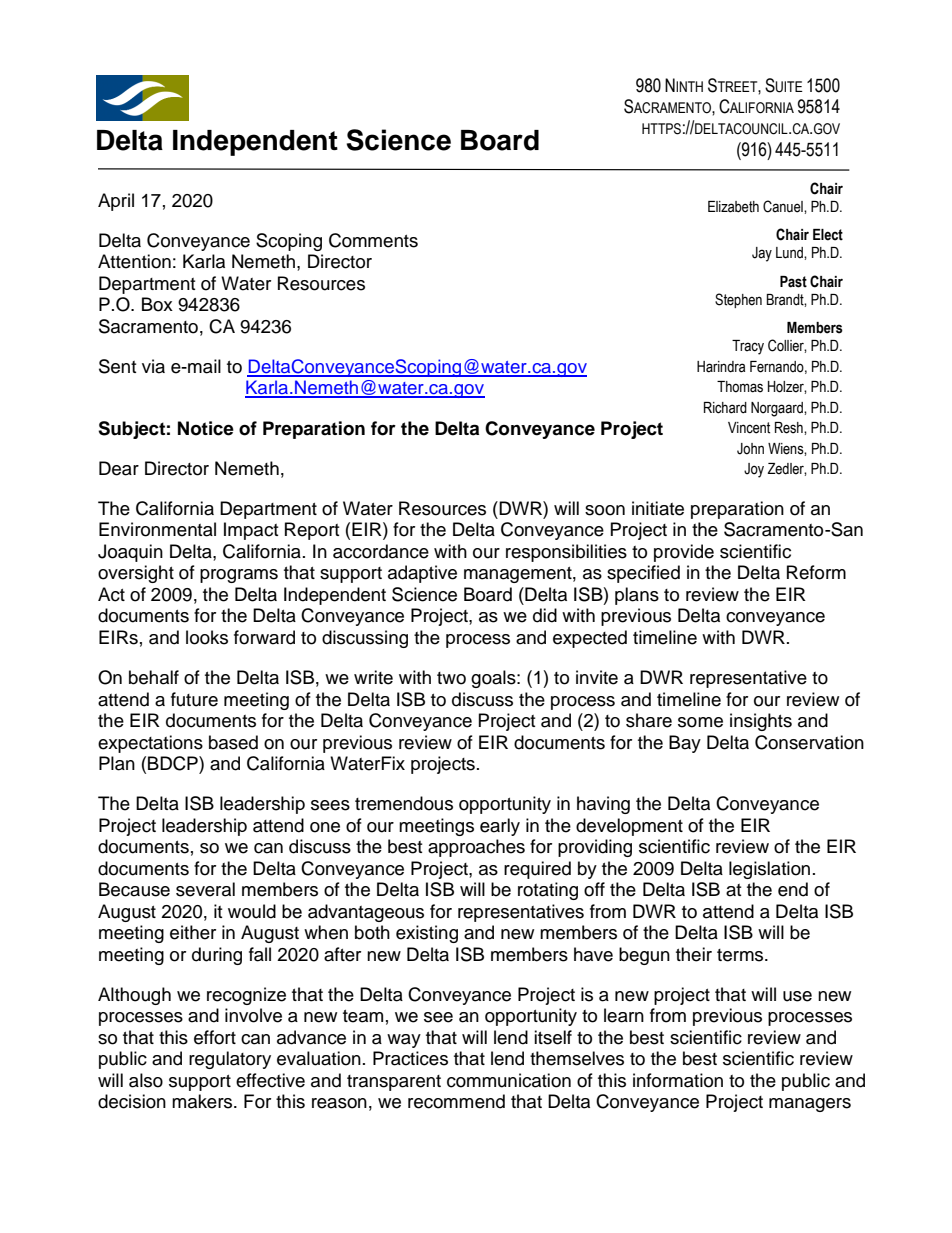  What do you see at coordinates (754, 470) in the screenshot?
I see `Joy` at bounding box center [754, 470].
